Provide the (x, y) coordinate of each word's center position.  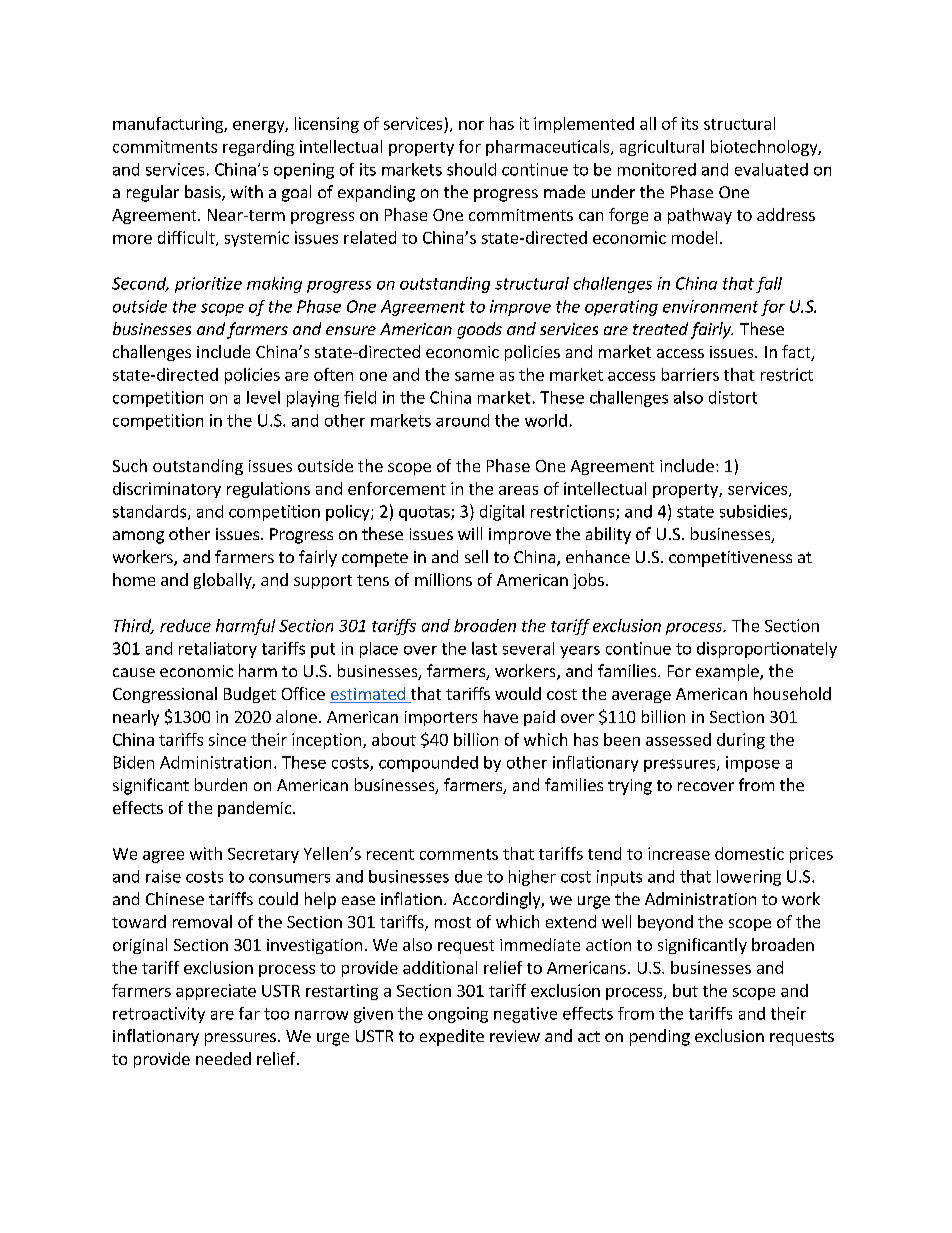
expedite (452, 1037)
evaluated (771, 169)
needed (223, 1058)
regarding (258, 148)
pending (660, 1037)
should (471, 169)
